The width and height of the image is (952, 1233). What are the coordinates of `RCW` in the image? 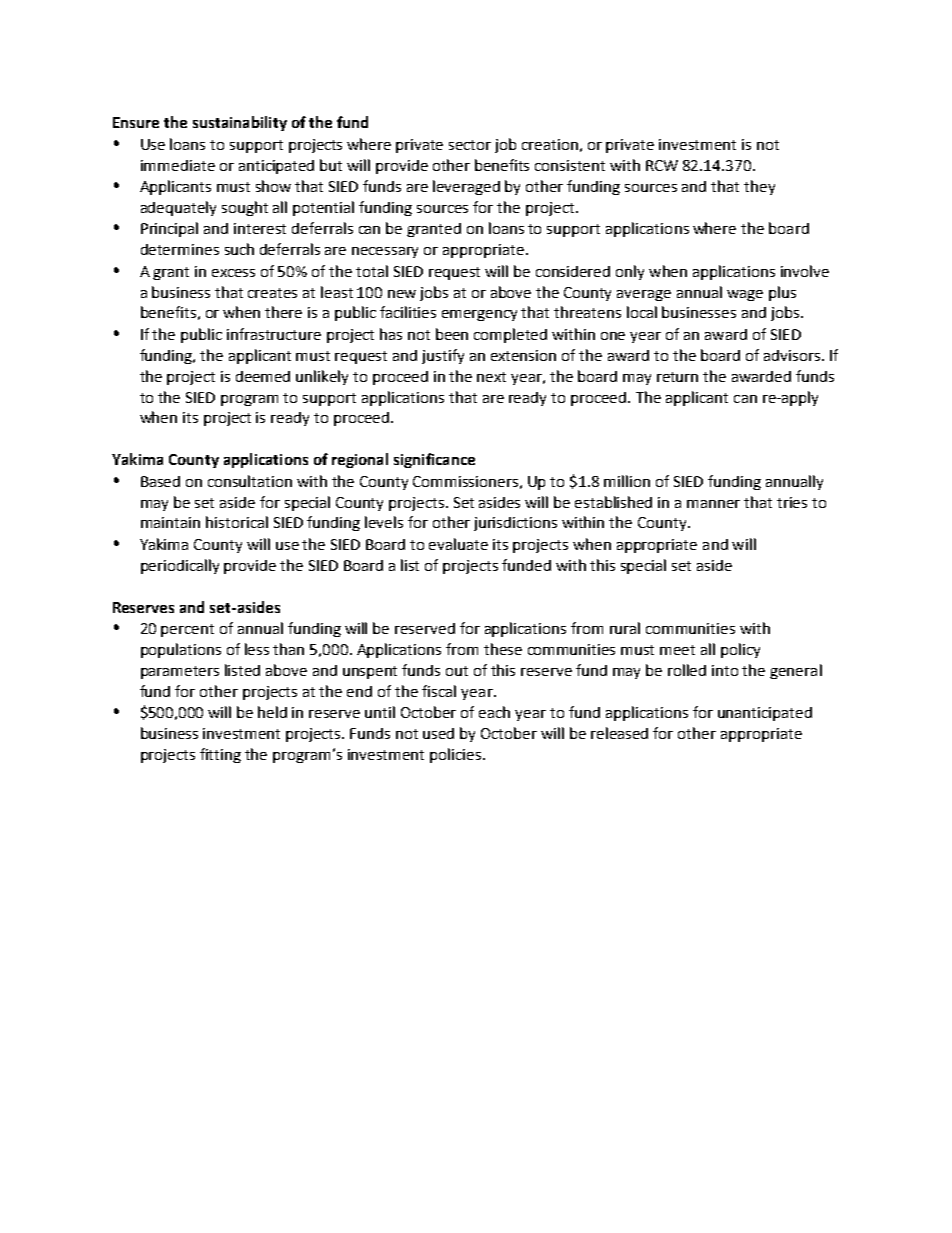 It's located at (662, 165).
